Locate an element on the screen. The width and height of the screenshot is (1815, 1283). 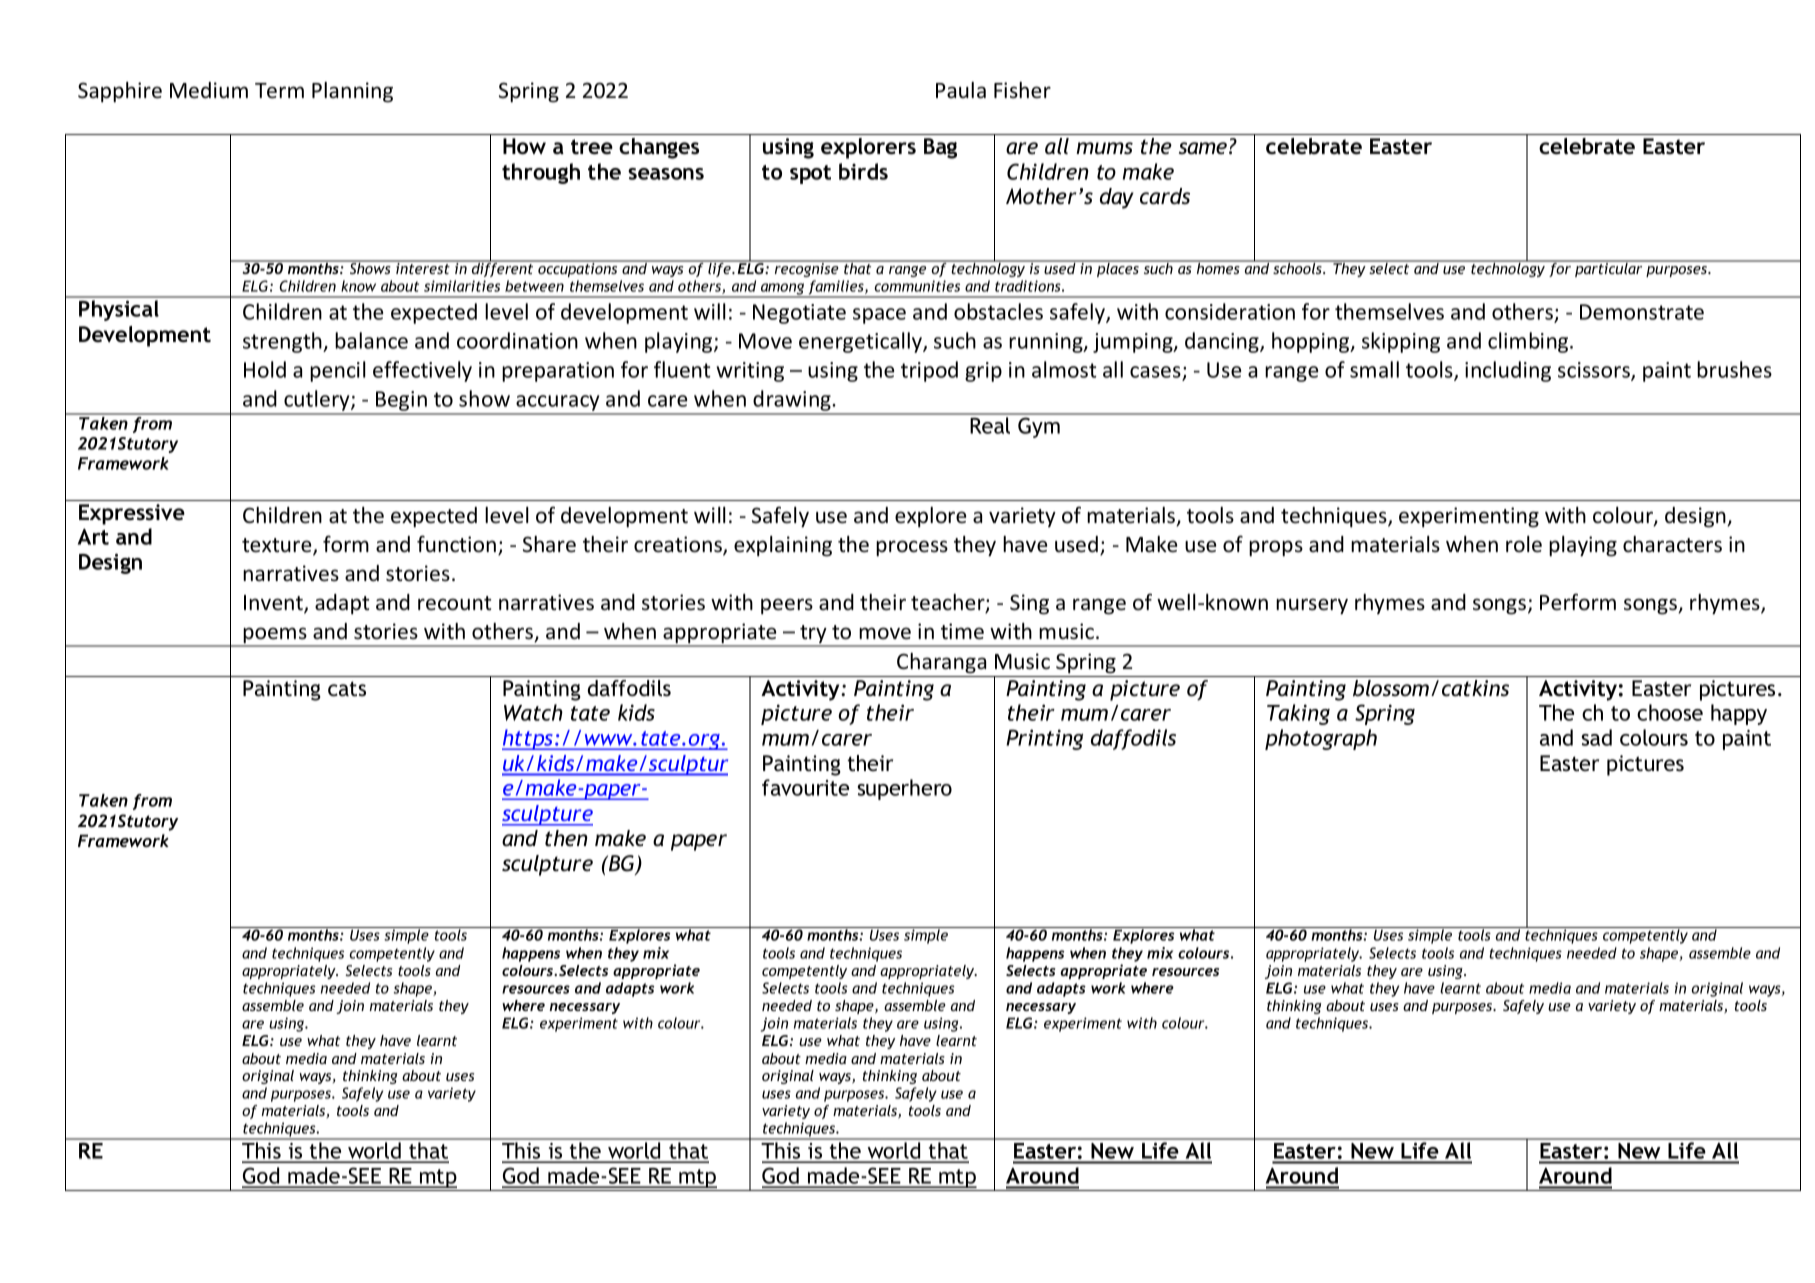
function is located at coordinates (456, 544).
